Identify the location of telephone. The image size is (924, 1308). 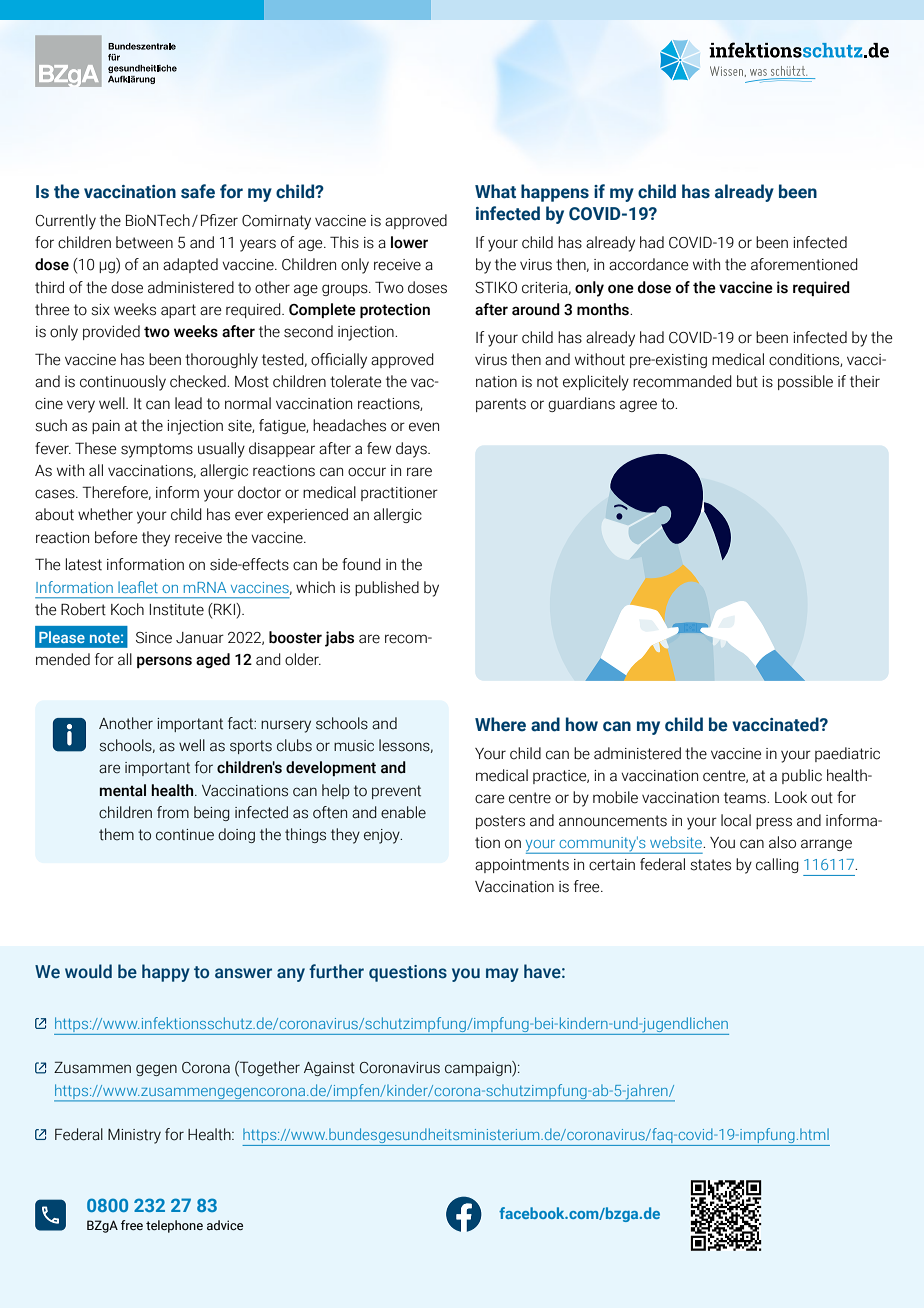
(174, 1226).
